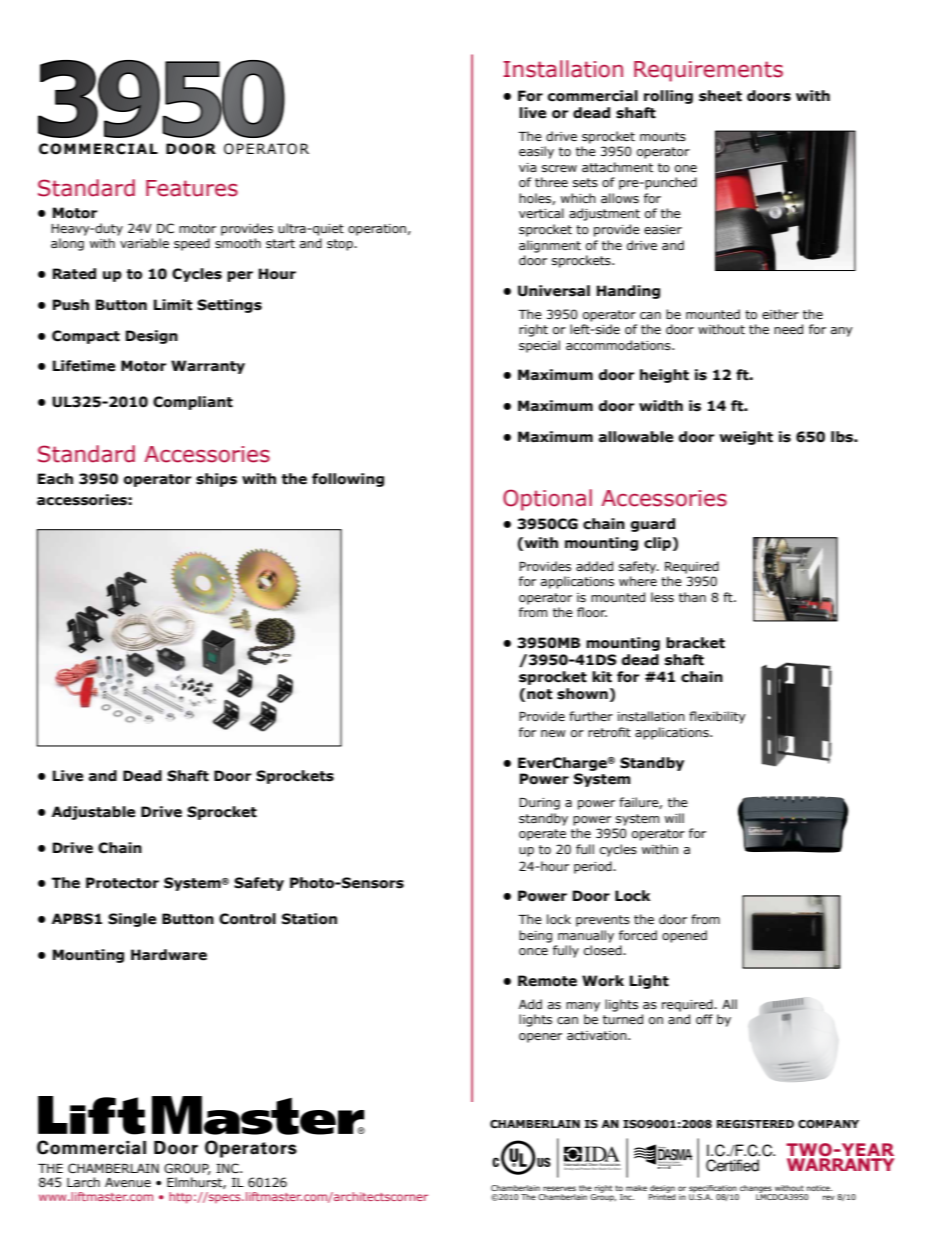 The image size is (952, 1233). I want to click on ships, so click(216, 480).
